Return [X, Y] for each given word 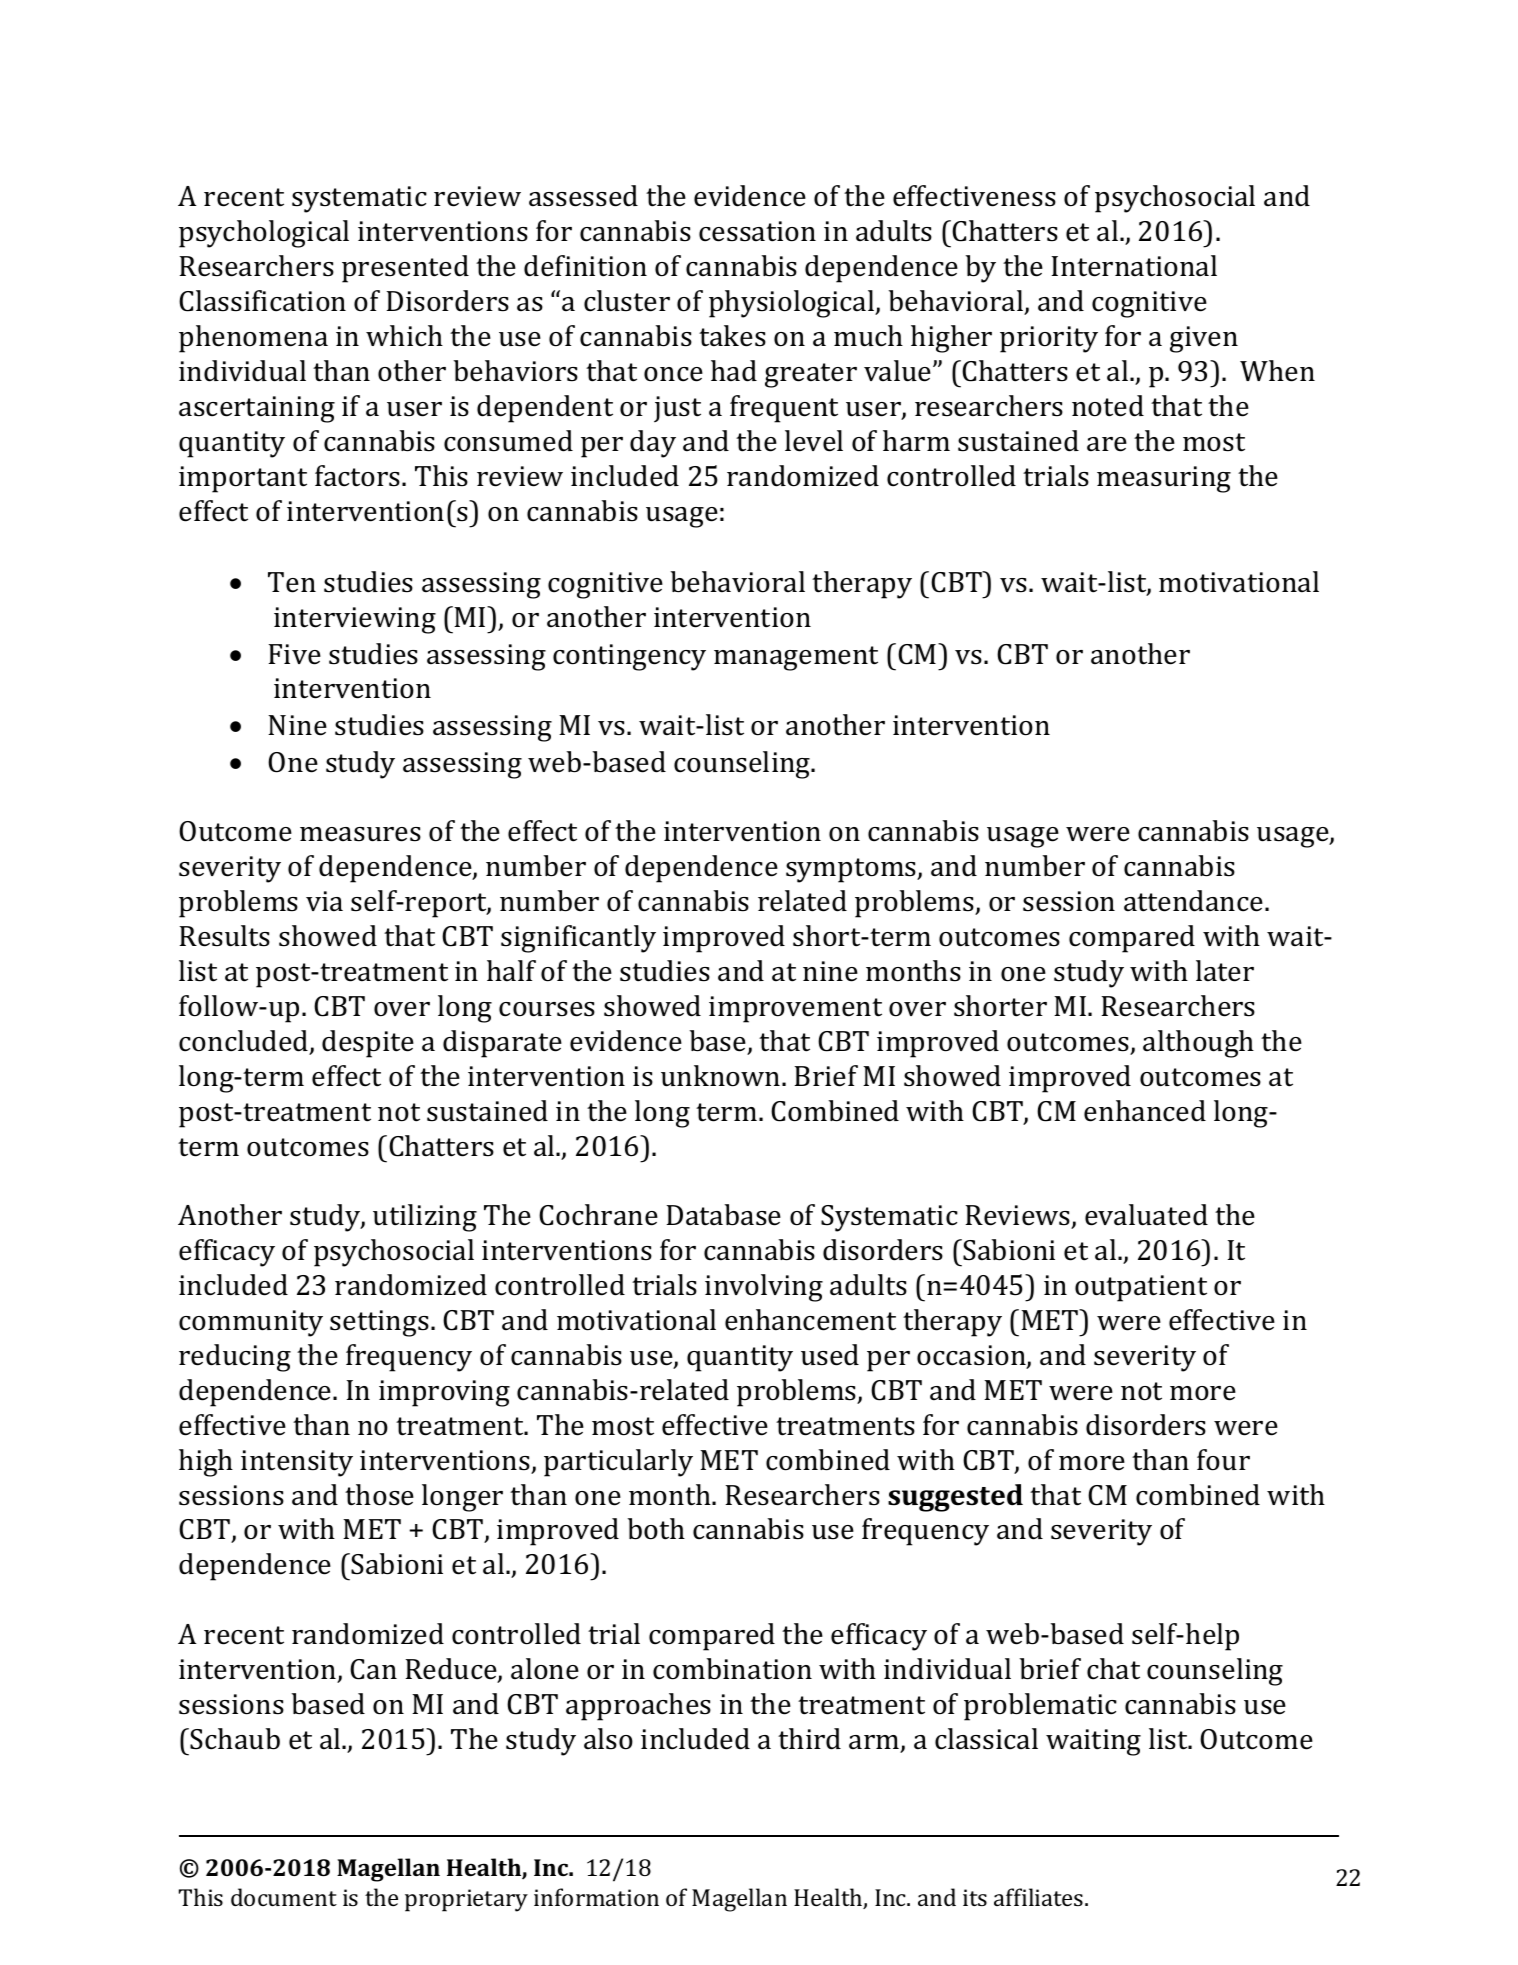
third [809, 1739]
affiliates [1040, 1897]
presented [405, 269]
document [284, 1897]
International [1134, 266]
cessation [757, 231]
